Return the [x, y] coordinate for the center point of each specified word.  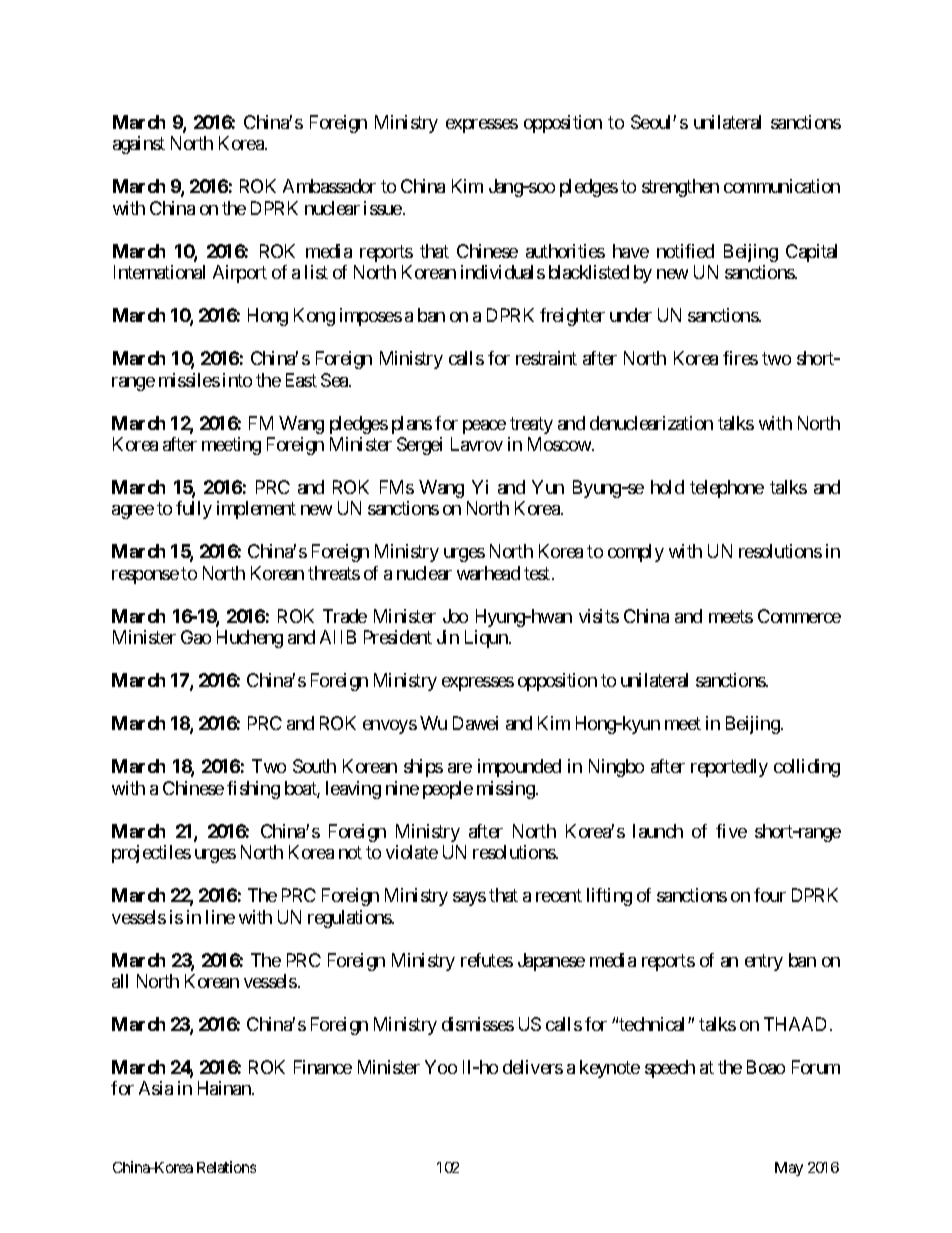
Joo [455, 616]
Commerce [799, 616]
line [220, 917]
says [469, 899]
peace [484, 427]
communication [782, 186]
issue [383, 208]
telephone [727, 489]
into [237, 380]
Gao [196, 637]
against [139, 145]
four [770, 895]
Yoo [441, 1067]
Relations [226, 1167]
